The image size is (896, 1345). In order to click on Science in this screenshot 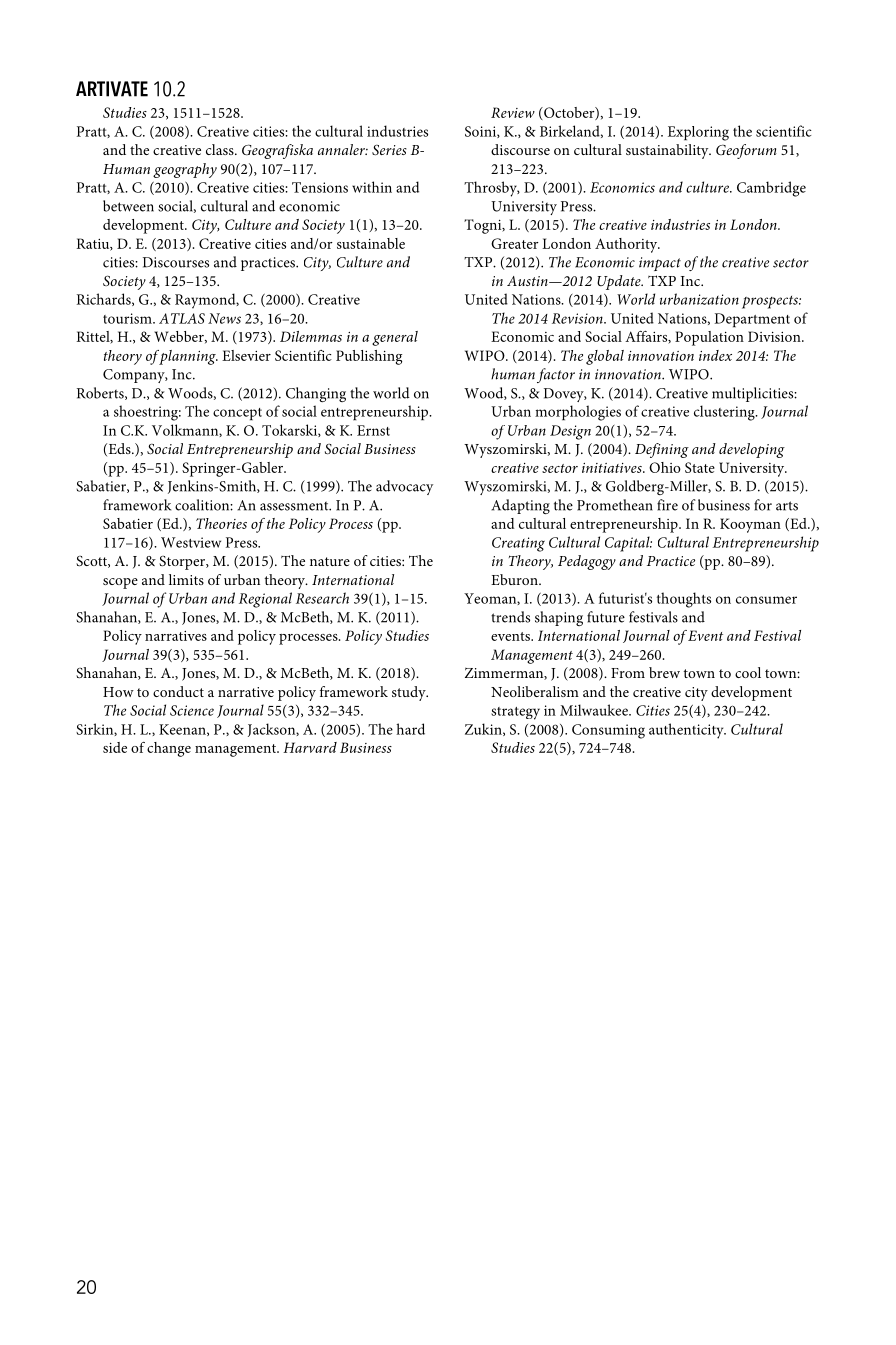, I will do `click(192, 710)`.
